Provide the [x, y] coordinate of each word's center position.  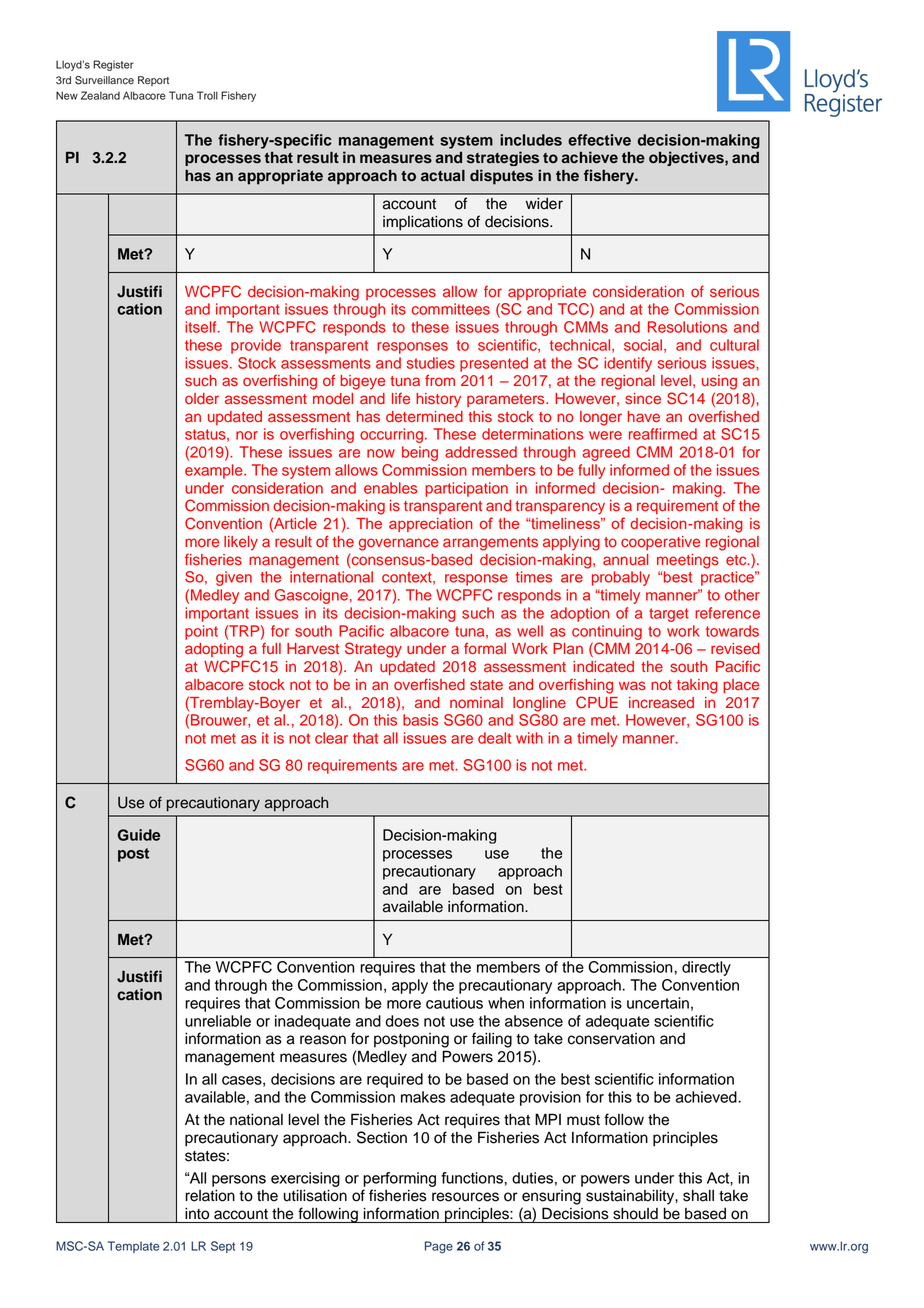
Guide [139, 835]
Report [153, 81]
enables [390, 488]
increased [661, 703]
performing [399, 1179]
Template [133, 1247]
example [215, 471]
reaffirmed [663, 434]
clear [331, 738]
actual [443, 176]
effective [599, 140]
